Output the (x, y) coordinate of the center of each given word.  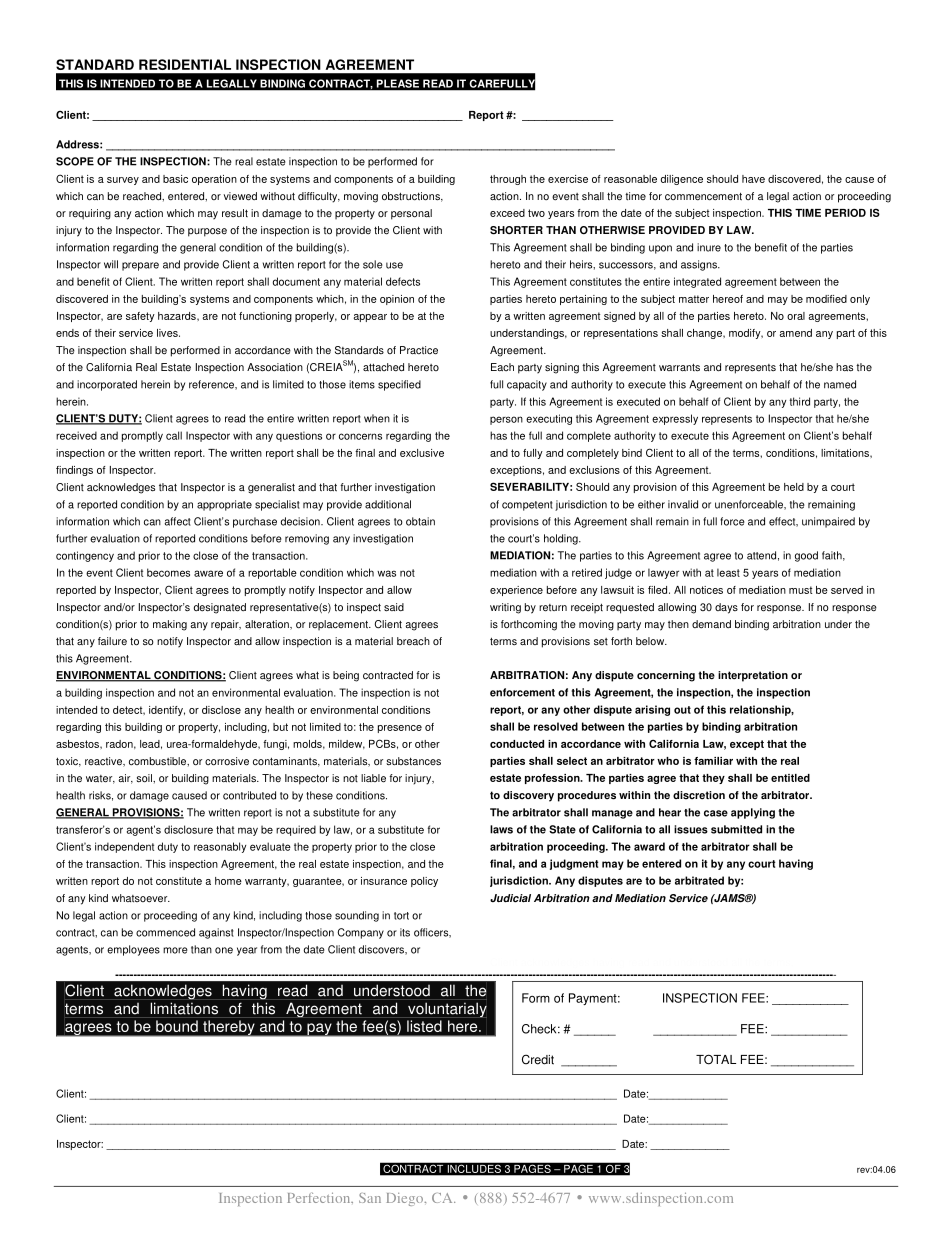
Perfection (320, 1198)
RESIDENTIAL (185, 64)
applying (753, 813)
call (174, 435)
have (753, 179)
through (508, 180)
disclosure (188, 829)
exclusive (422, 453)
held (794, 487)
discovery (528, 796)
